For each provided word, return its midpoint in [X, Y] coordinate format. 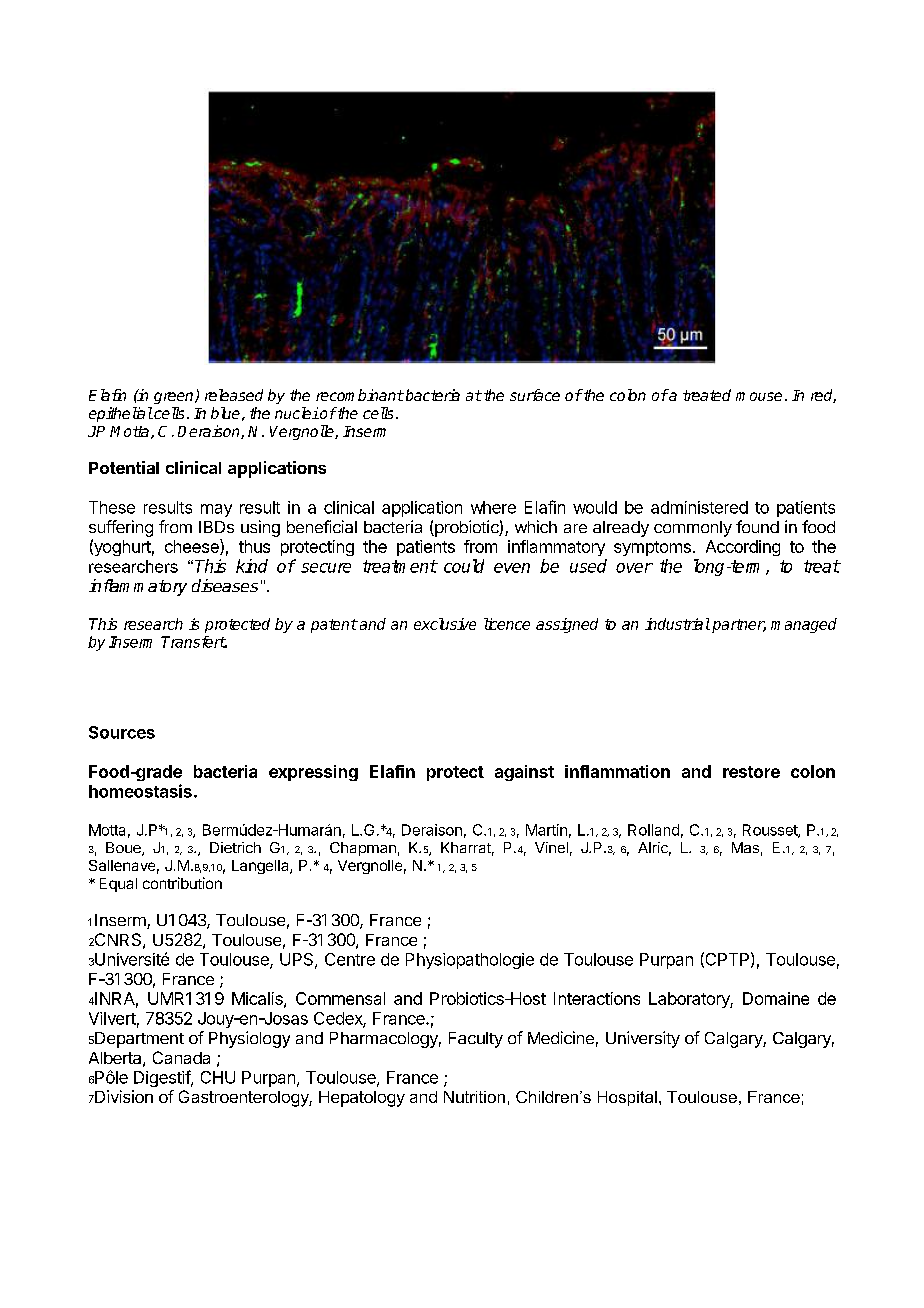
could [464, 566]
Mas [745, 847]
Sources [122, 732]
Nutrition [474, 1097]
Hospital [627, 1098]
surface [535, 395]
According [743, 548]
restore [751, 772]
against [524, 773]
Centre [350, 959]
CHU [218, 1077]
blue [225, 413]
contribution [182, 883]
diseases [225, 585]
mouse [759, 396]
